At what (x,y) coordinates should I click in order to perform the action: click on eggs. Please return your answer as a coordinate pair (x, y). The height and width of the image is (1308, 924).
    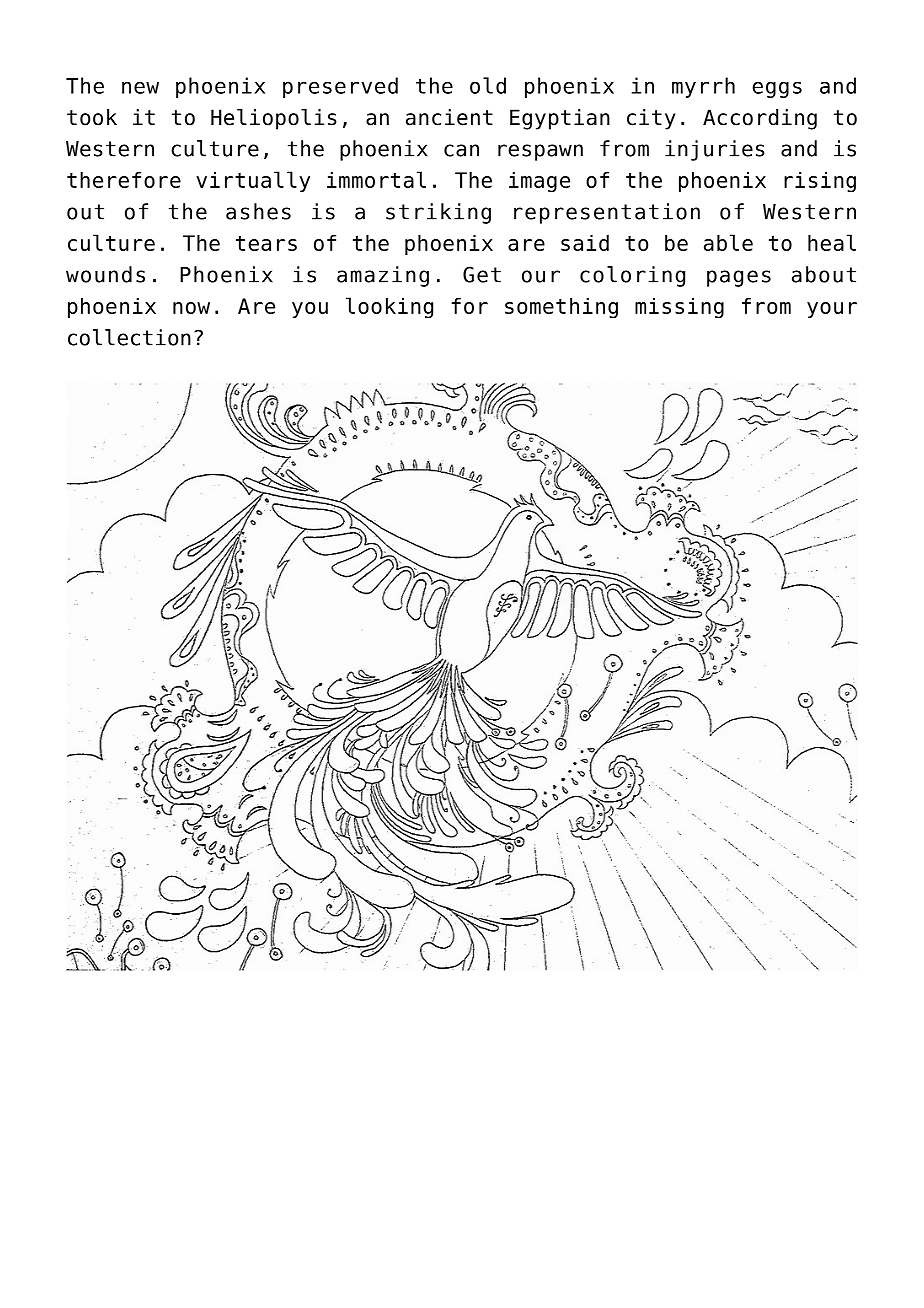
    Looking at the image, I should click on (777, 89).
